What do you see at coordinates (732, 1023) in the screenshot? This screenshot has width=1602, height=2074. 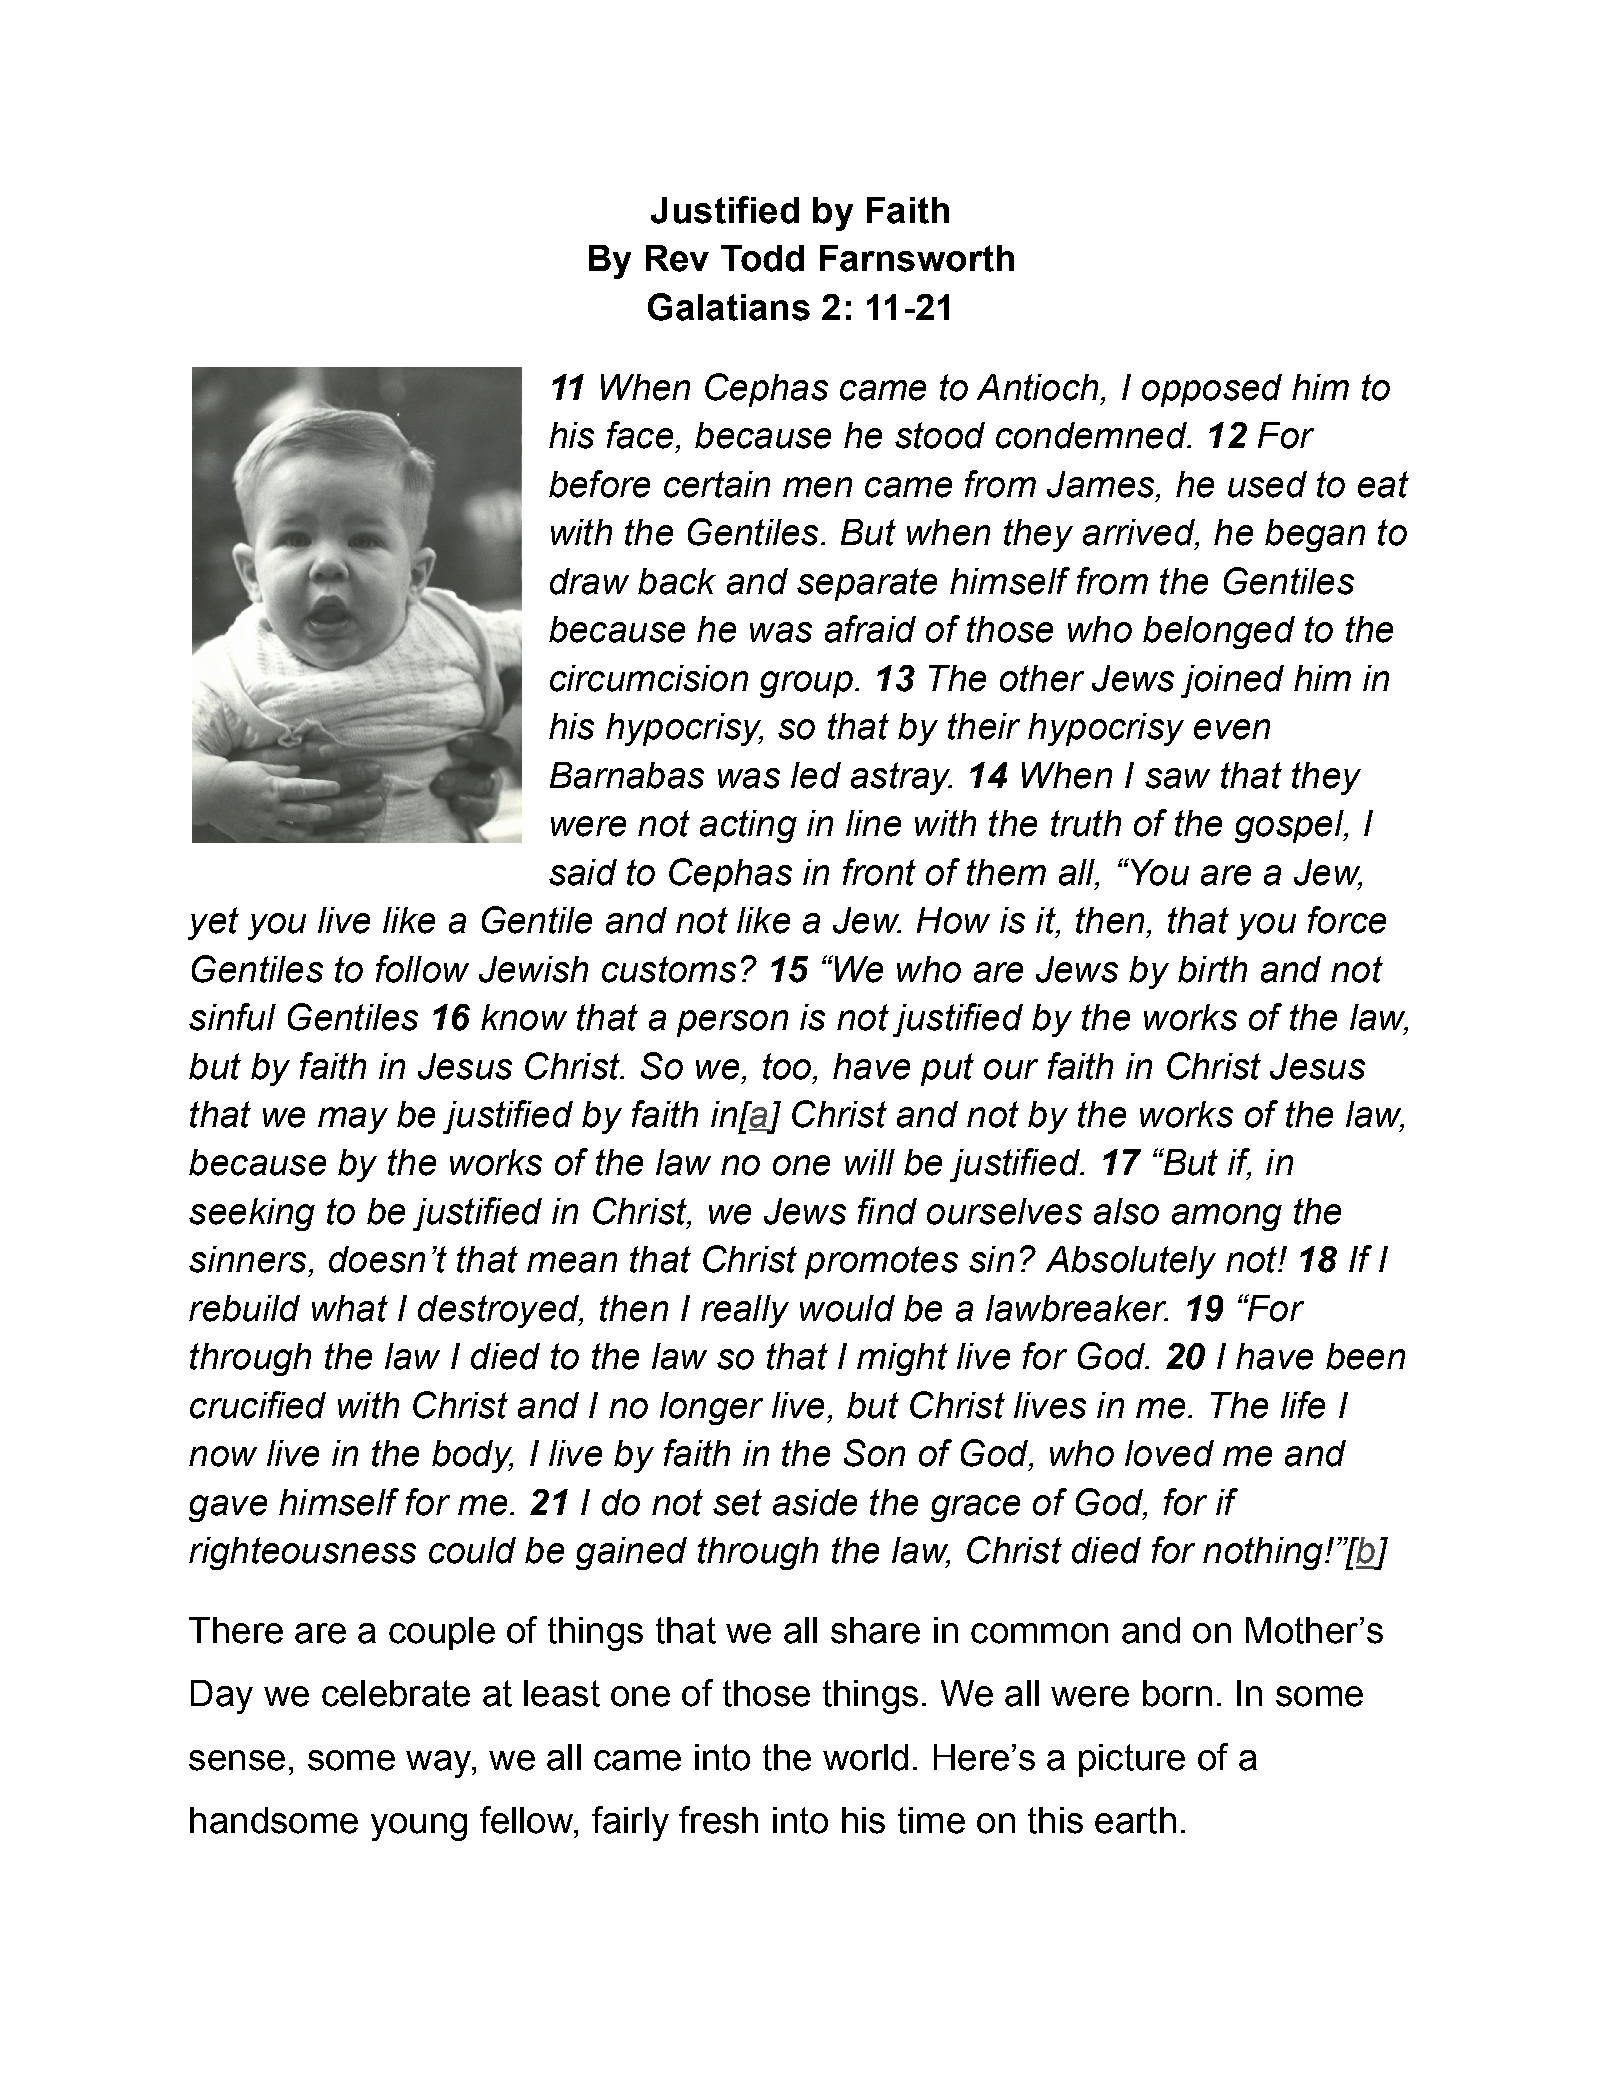 I see `person` at bounding box center [732, 1023].
